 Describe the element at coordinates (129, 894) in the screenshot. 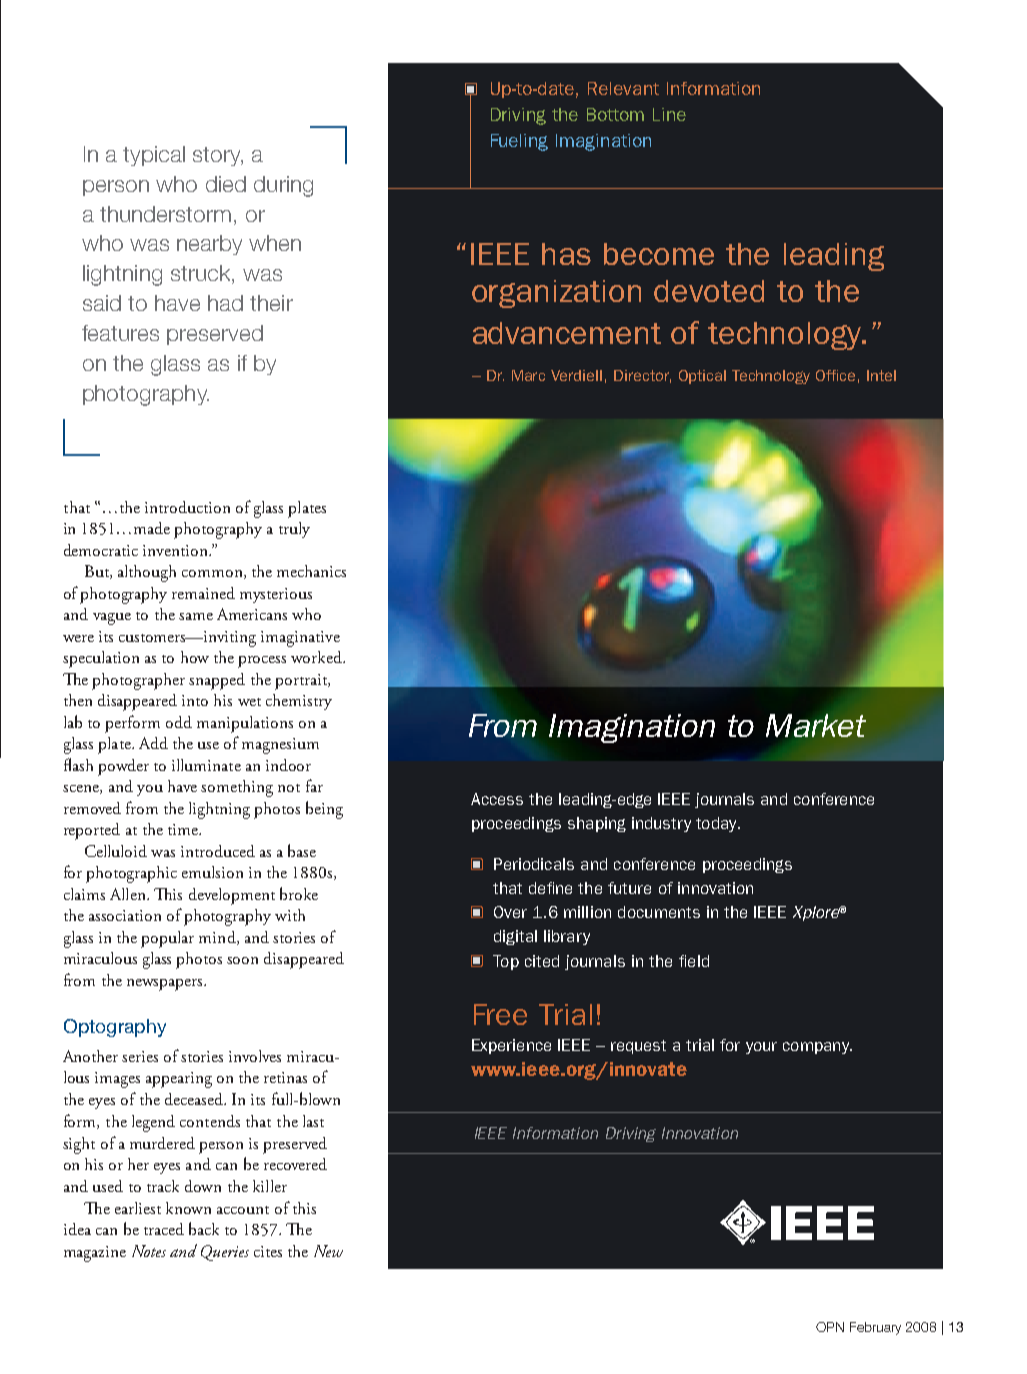

I see `Allen` at that location.
